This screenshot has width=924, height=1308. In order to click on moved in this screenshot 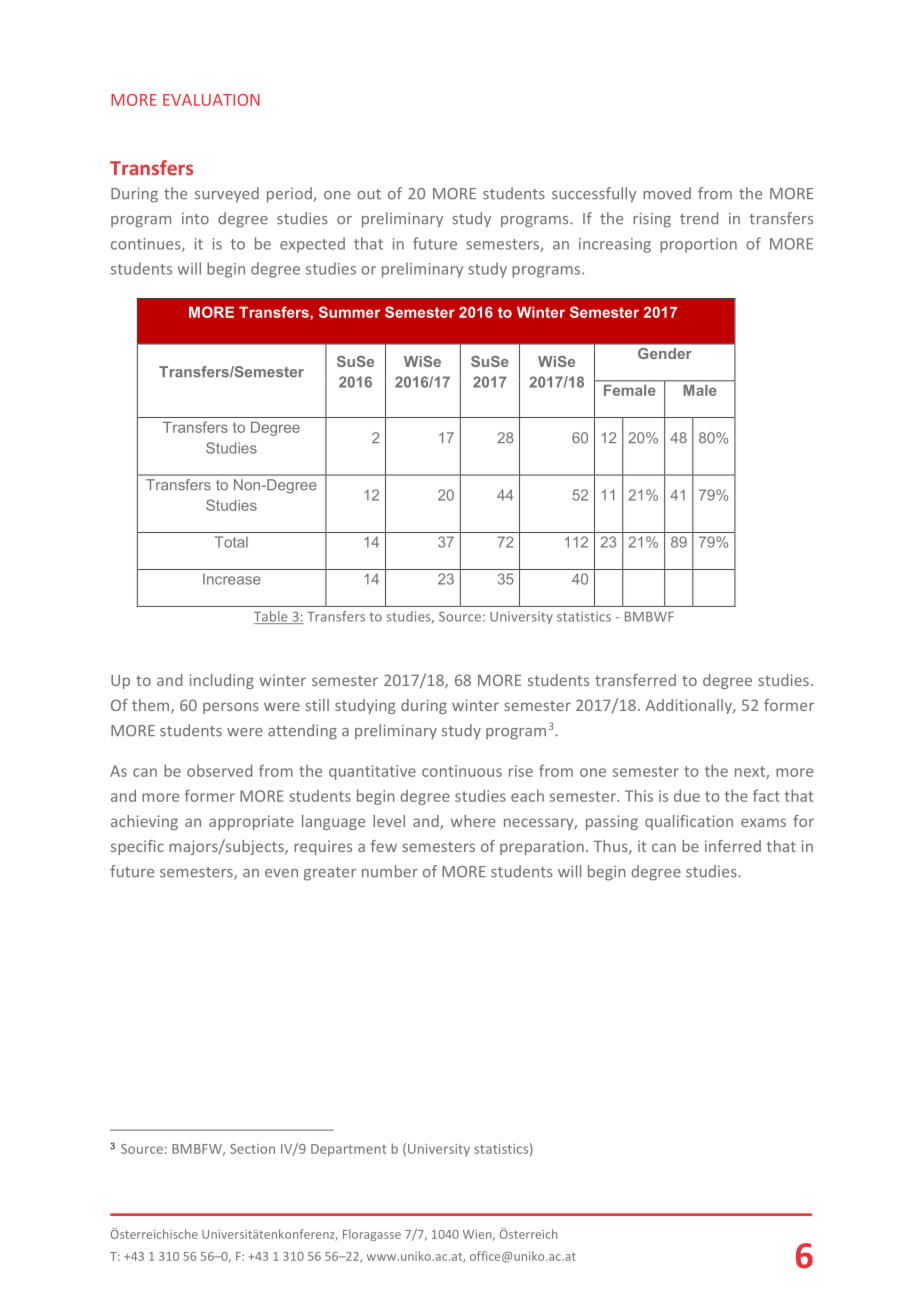, I will do `click(667, 193)`.
